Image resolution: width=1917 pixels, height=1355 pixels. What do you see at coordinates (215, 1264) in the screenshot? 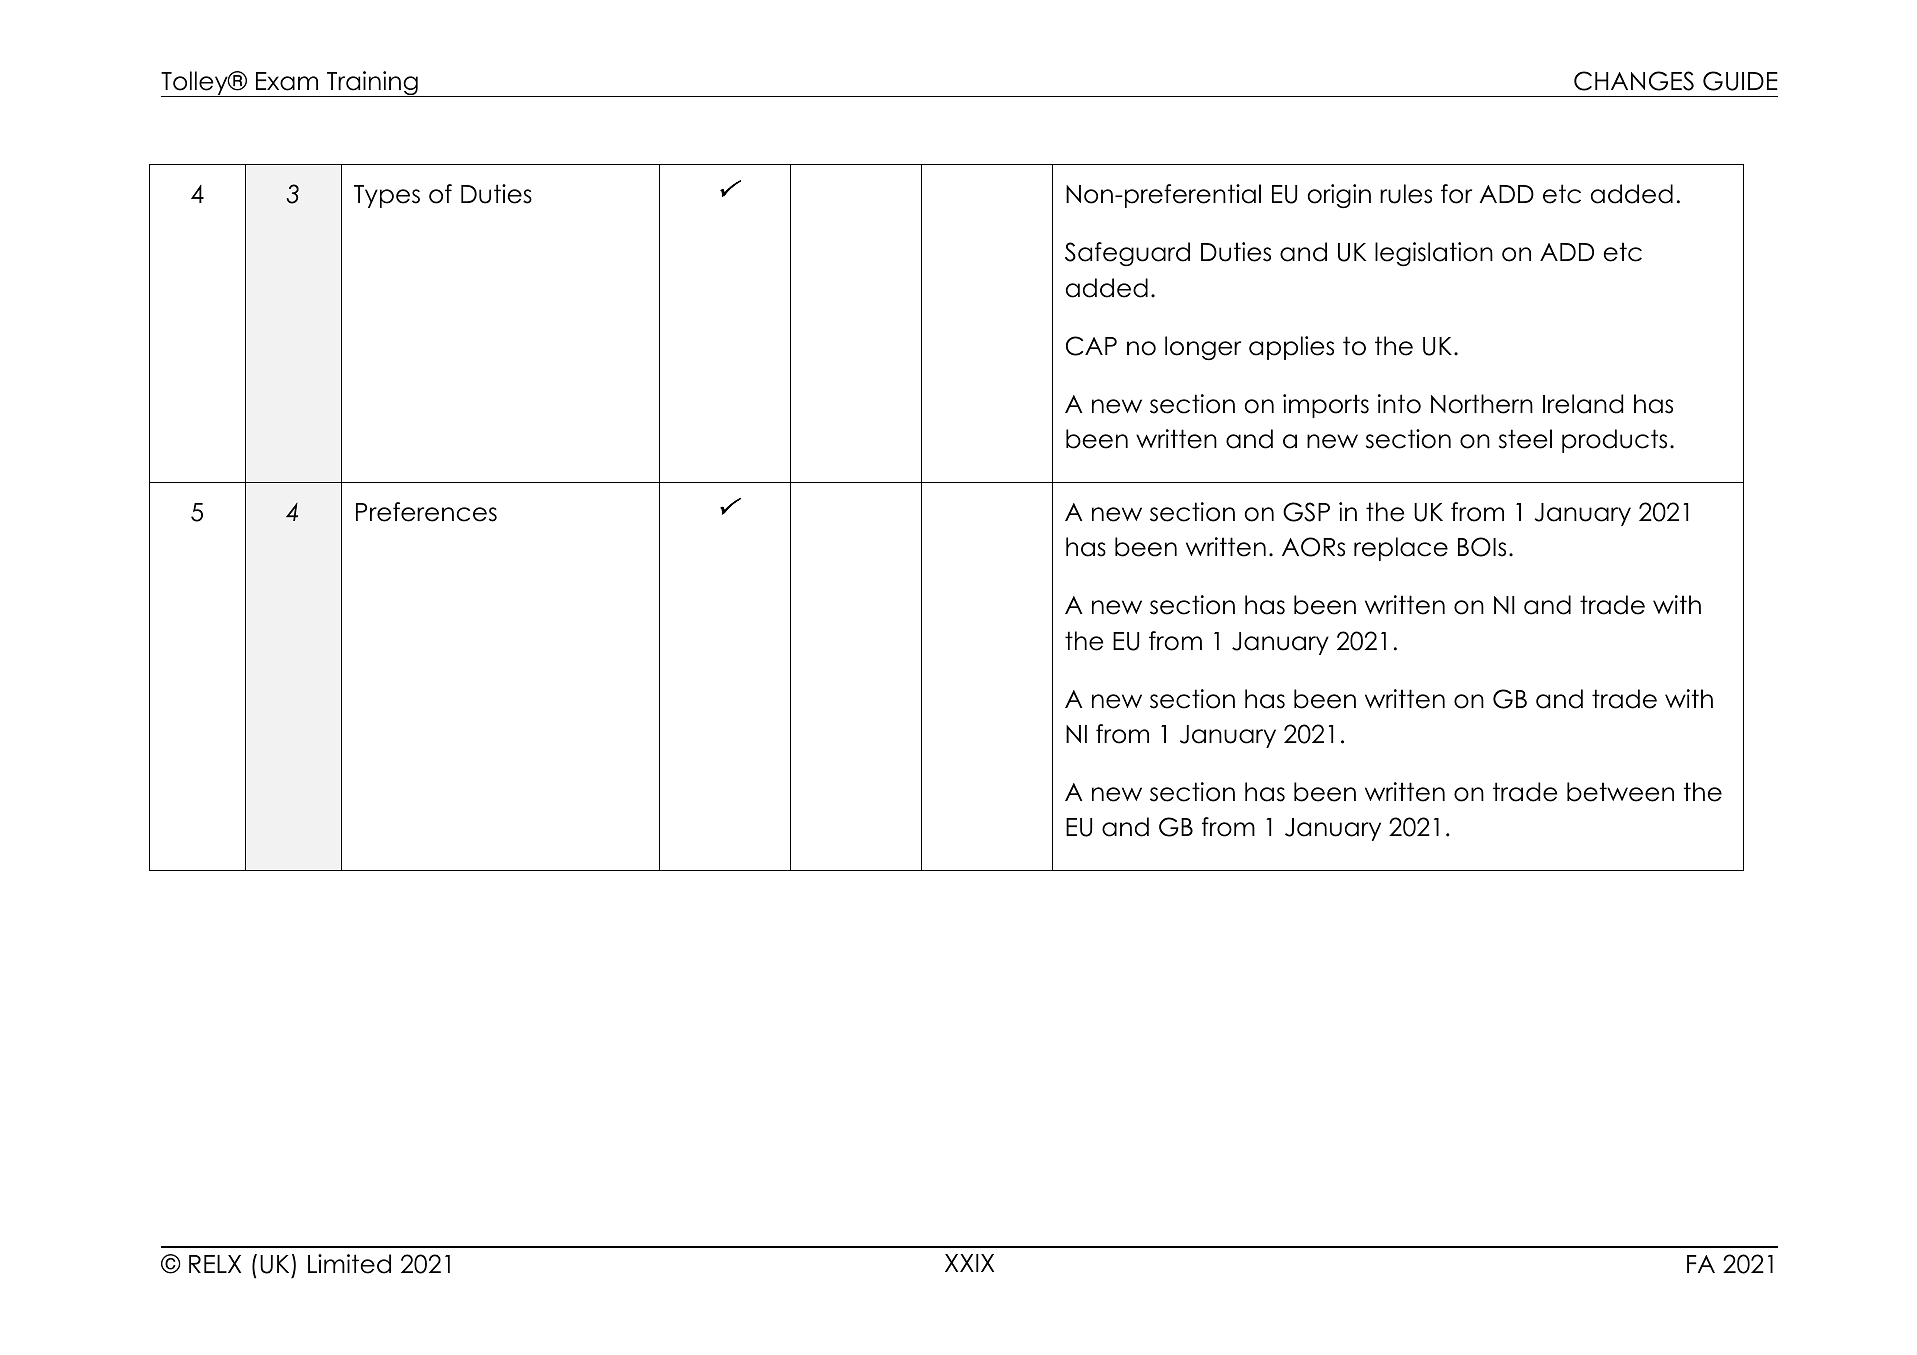
I see `RELX` at bounding box center [215, 1264].
